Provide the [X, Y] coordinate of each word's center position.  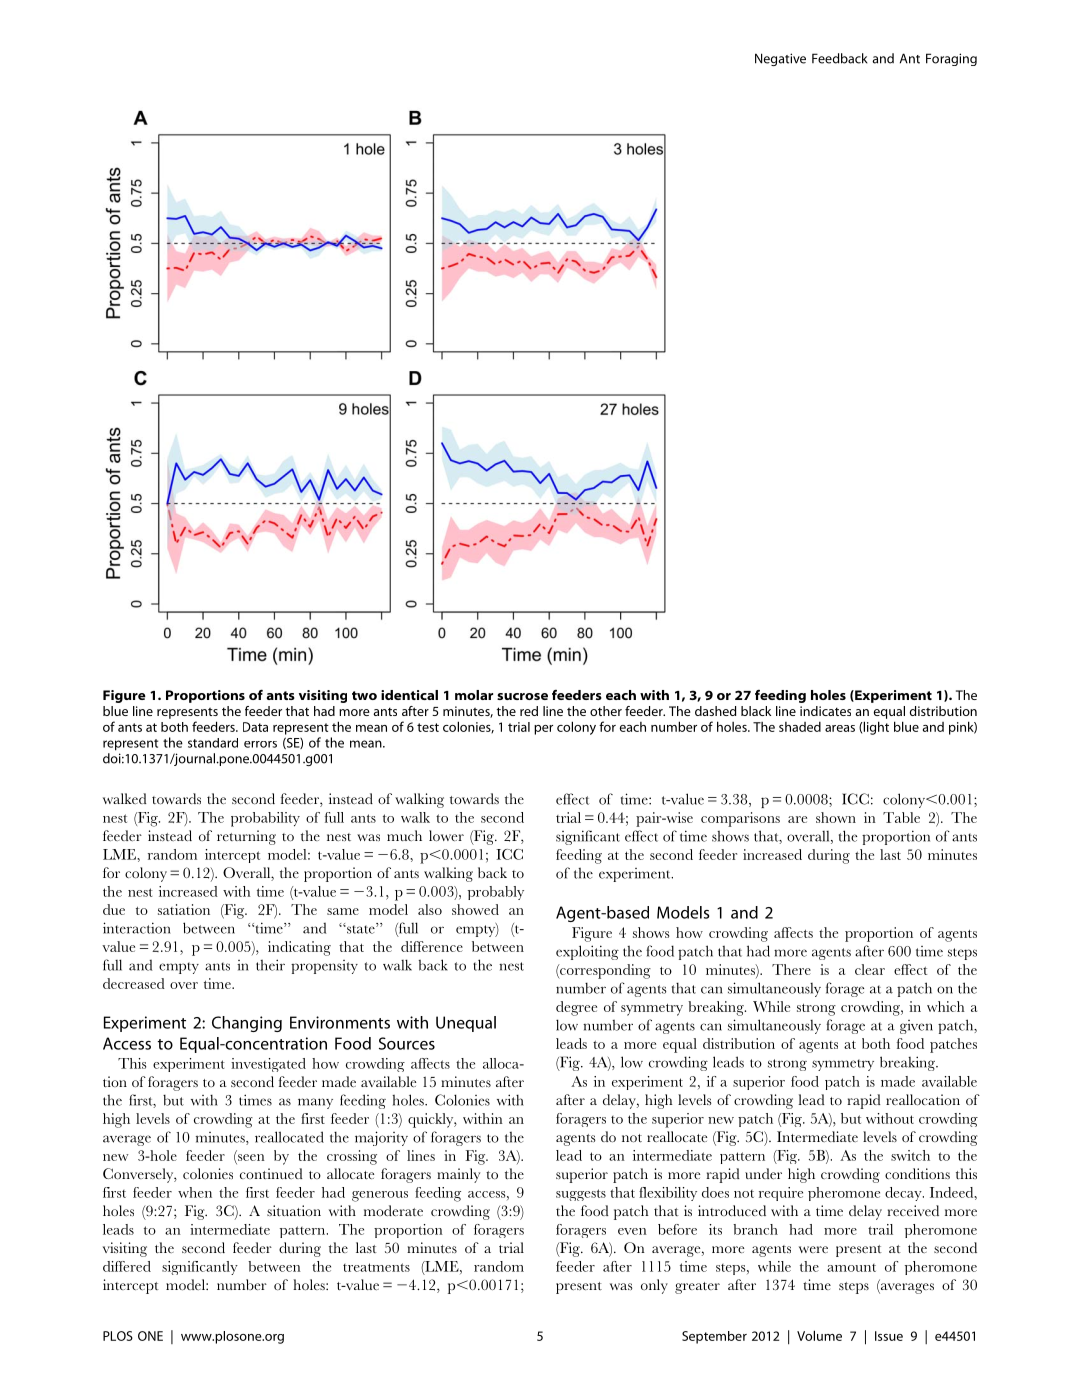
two [364, 695]
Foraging [951, 59]
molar [474, 695]
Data [255, 727]
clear [870, 969]
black [756, 711]
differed [127, 1266]
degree [576, 1008]
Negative [780, 59]
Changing [247, 1024]
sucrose [522, 696]
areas [840, 728]
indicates [825, 711]
